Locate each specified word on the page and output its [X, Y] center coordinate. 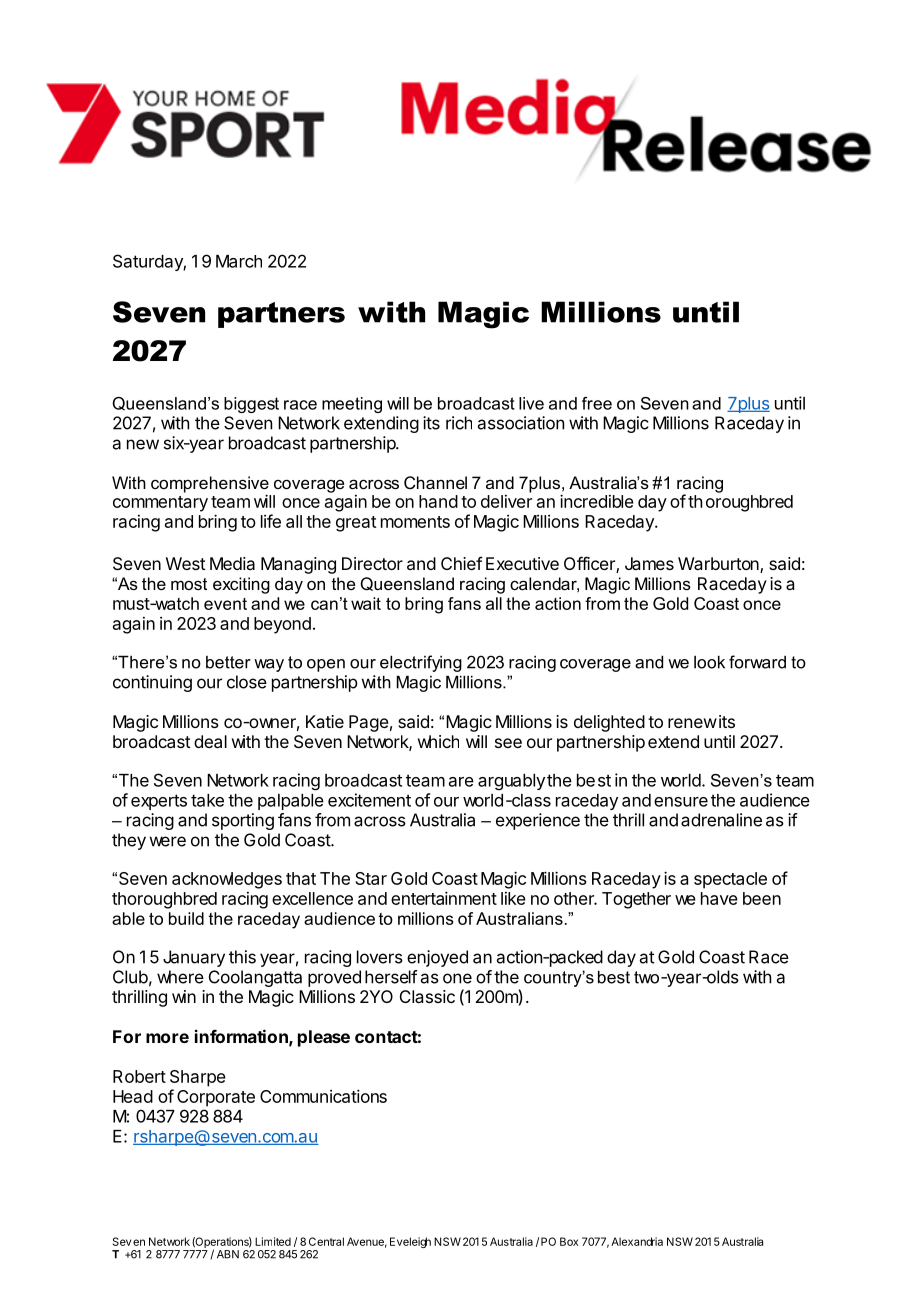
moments [415, 522]
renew [692, 723]
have [719, 898]
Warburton [719, 565]
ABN [228, 1254]
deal [210, 741]
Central [326, 1241]
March [239, 261]
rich [459, 423]
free [597, 403]
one [457, 978]
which [438, 741]
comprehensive [210, 485]
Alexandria [637, 1241]
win [184, 996]
